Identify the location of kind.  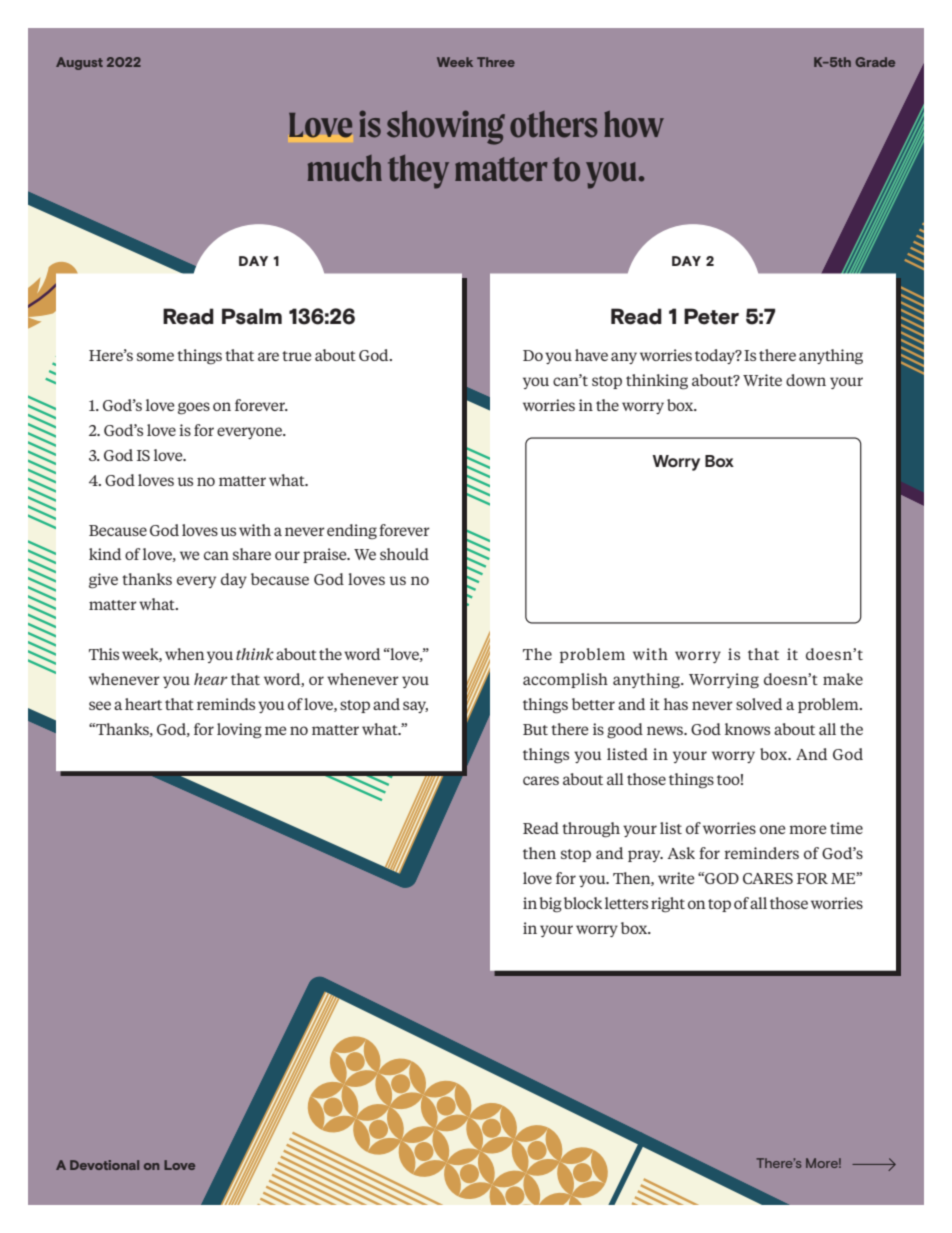
(105, 554).
